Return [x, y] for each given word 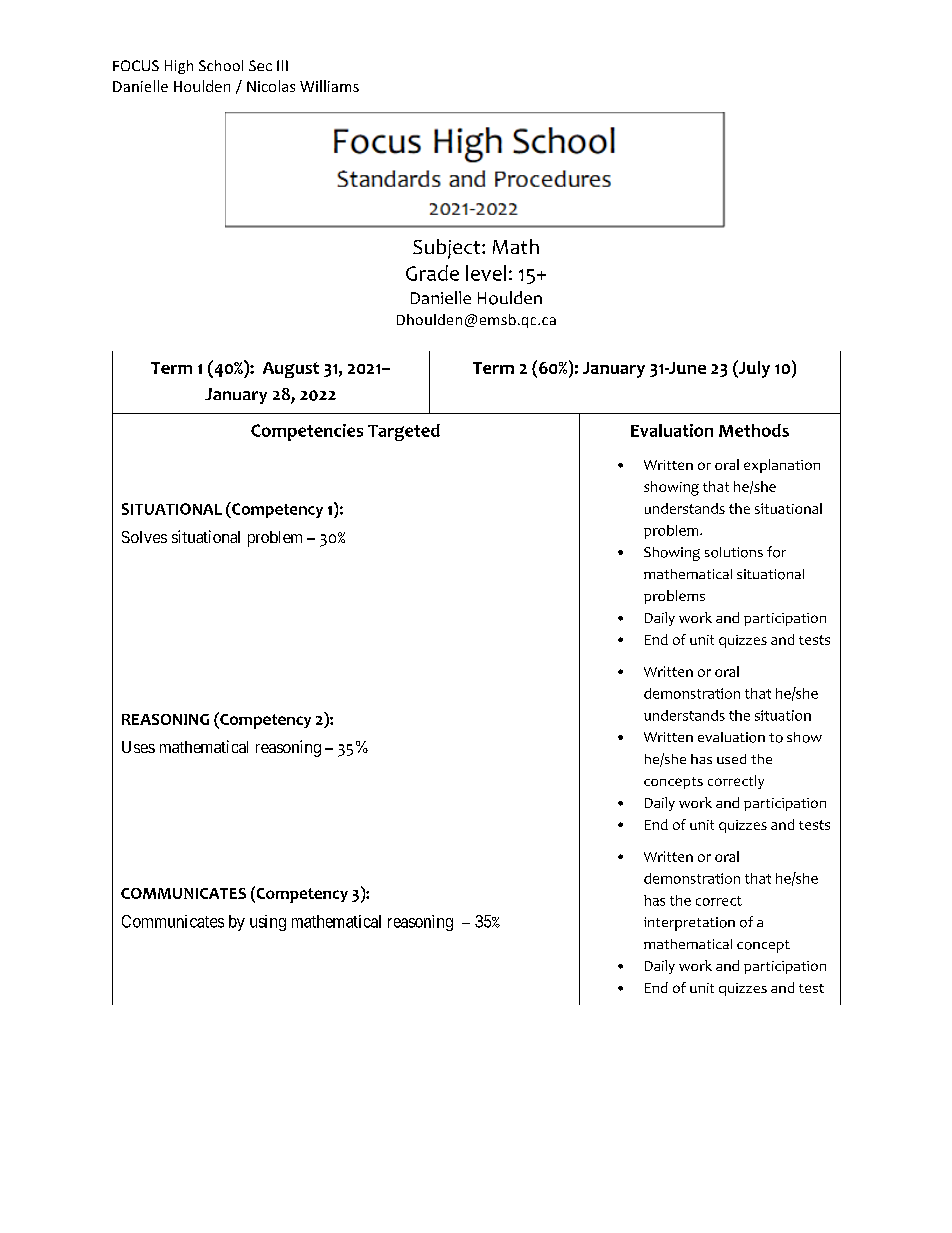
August [291, 370]
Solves [144, 537]
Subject [448, 249]
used [731, 759]
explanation [782, 466]
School [221, 65]
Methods [754, 430]
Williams [329, 86]
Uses [138, 747]
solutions [734, 552]
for [776, 552]
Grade [432, 273]
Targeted [404, 432]
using [268, 923]
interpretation [689, 924]
